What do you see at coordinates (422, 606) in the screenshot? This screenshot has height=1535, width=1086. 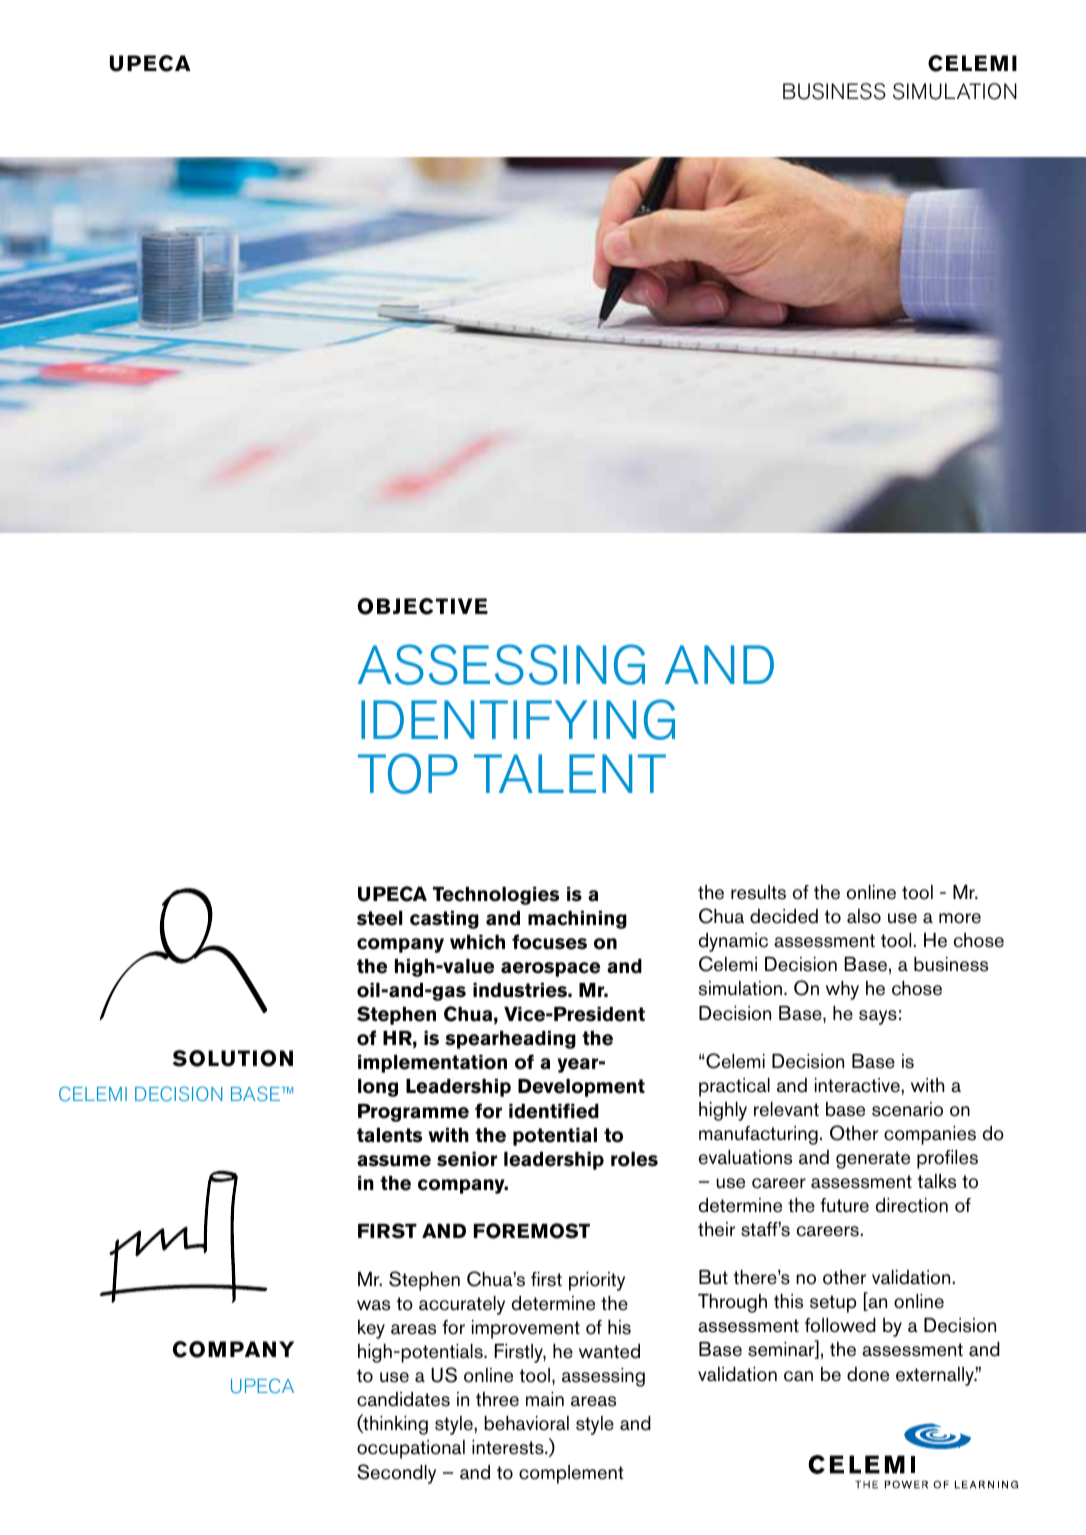 I see `OBJECTIVE` at bounding box center [422, 606].
